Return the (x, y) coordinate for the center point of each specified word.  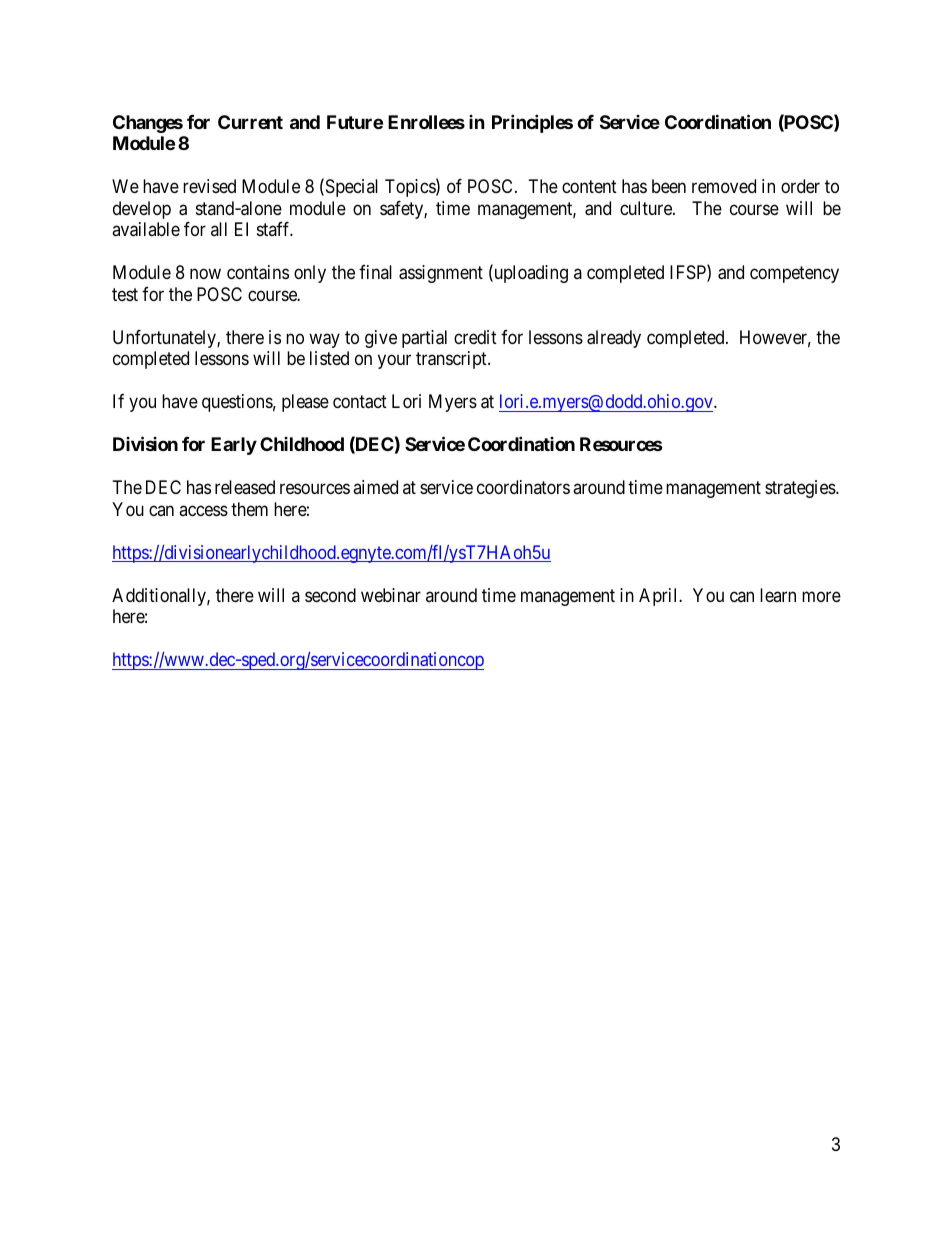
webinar (391, 595)
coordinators (523, 487)
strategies (801, 489)
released (245, 487)
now (205, 274)
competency (794, 275)
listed (329, 358)
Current (250, 122)
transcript (452, 360)
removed (724, 186)
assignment (441, 274)
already (614, 339)
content (589, 187)
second (330, 595)
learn (778, 595)
